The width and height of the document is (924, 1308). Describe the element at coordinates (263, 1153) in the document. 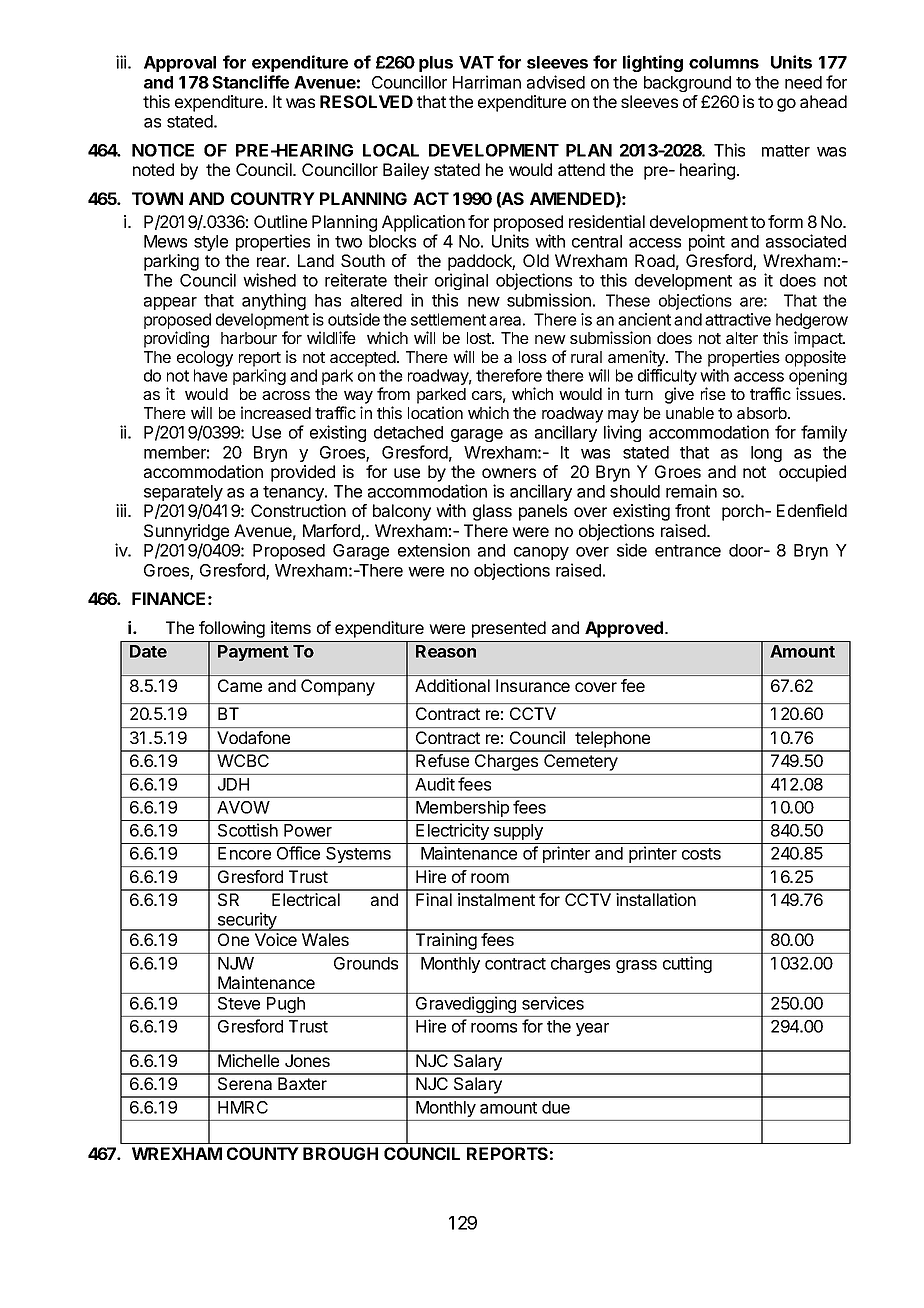

I see `COUNTY` at that location.
